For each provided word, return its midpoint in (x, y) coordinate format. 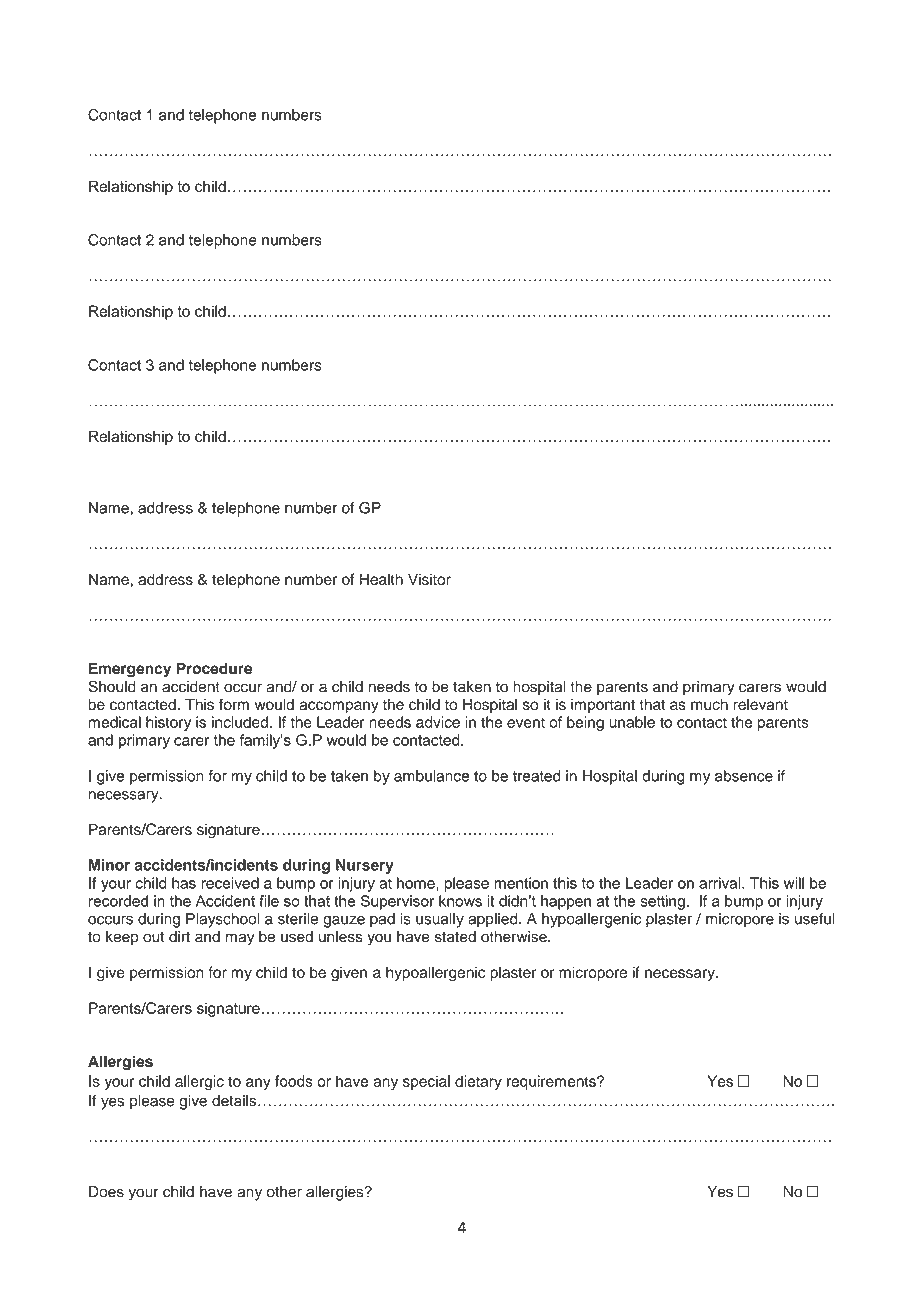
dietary (478, 1082)
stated (455, 937)
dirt (179, 937)
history (168, 723)
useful (815, 919)
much (709, 704)
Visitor (429, 579)
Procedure (214, 668)
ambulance (431, 776)
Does (106, 1192)
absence (744, 776)
